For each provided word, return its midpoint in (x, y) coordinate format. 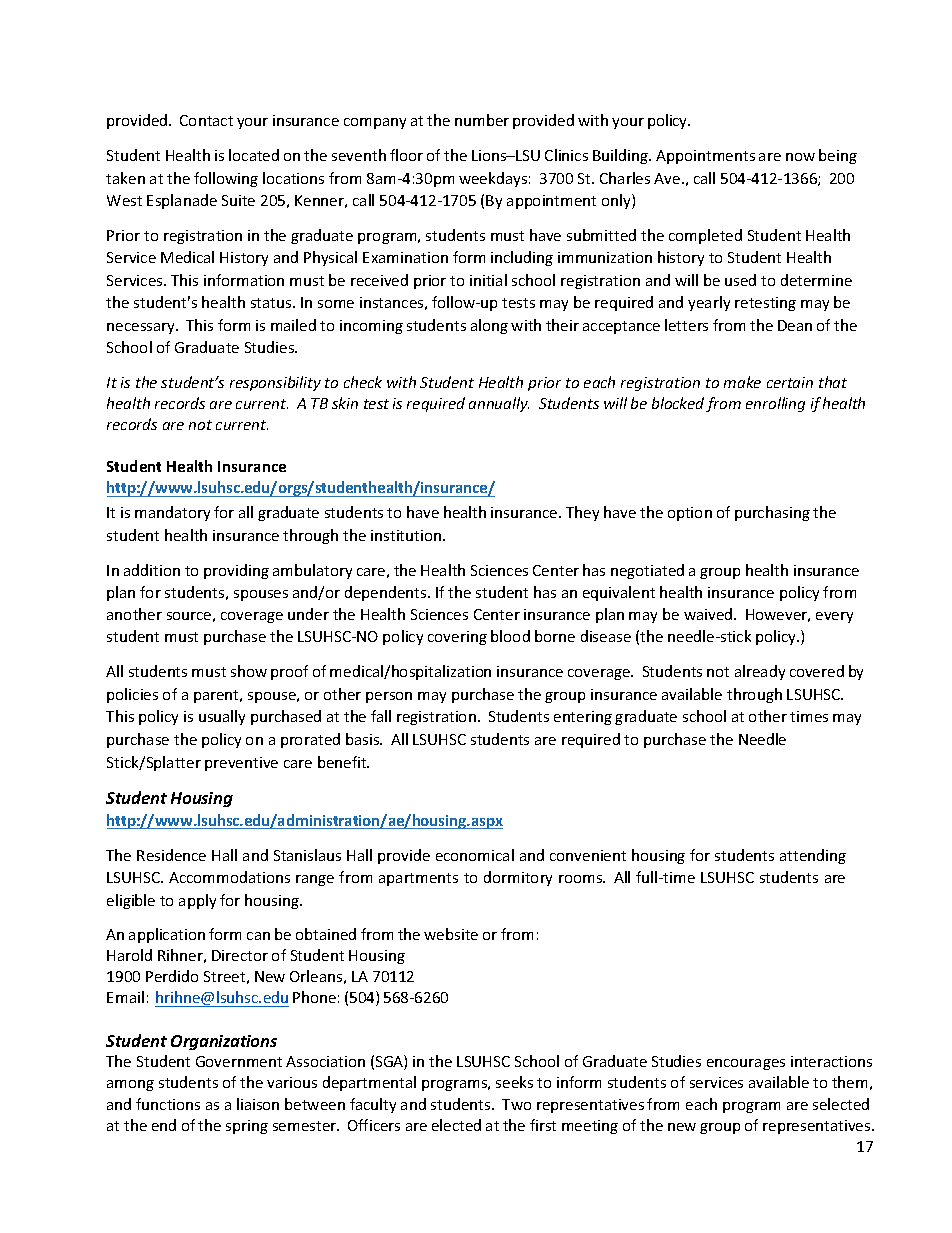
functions (168, 1104)
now (800, 157)
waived (709, 614)
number (482, 120)
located (254, 155)
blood (510, 636)
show (249, 671)
